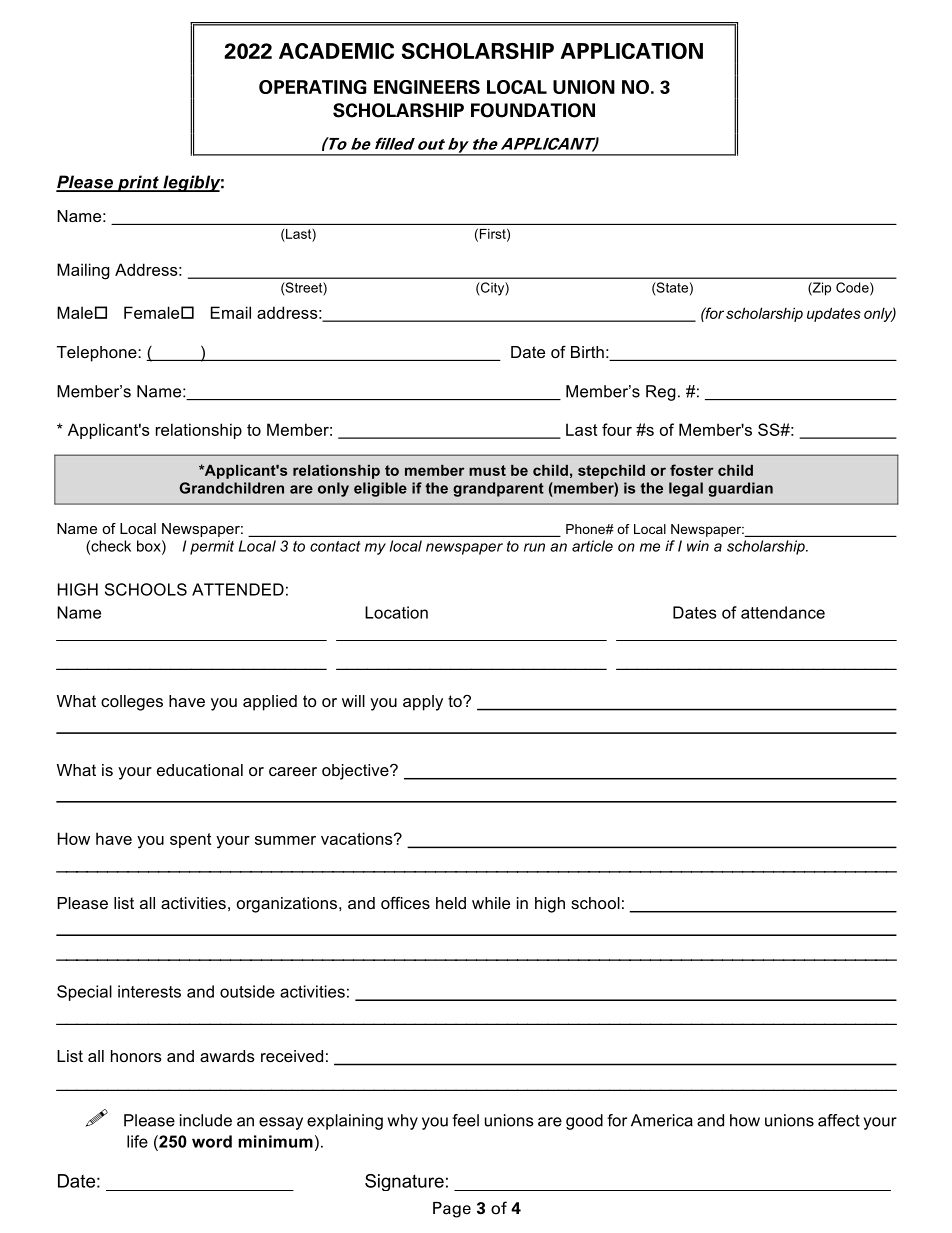 Image resolution: width=952 pixels, height=1233 pixels. I want to click on ATTENDED, so click(238, 589).
